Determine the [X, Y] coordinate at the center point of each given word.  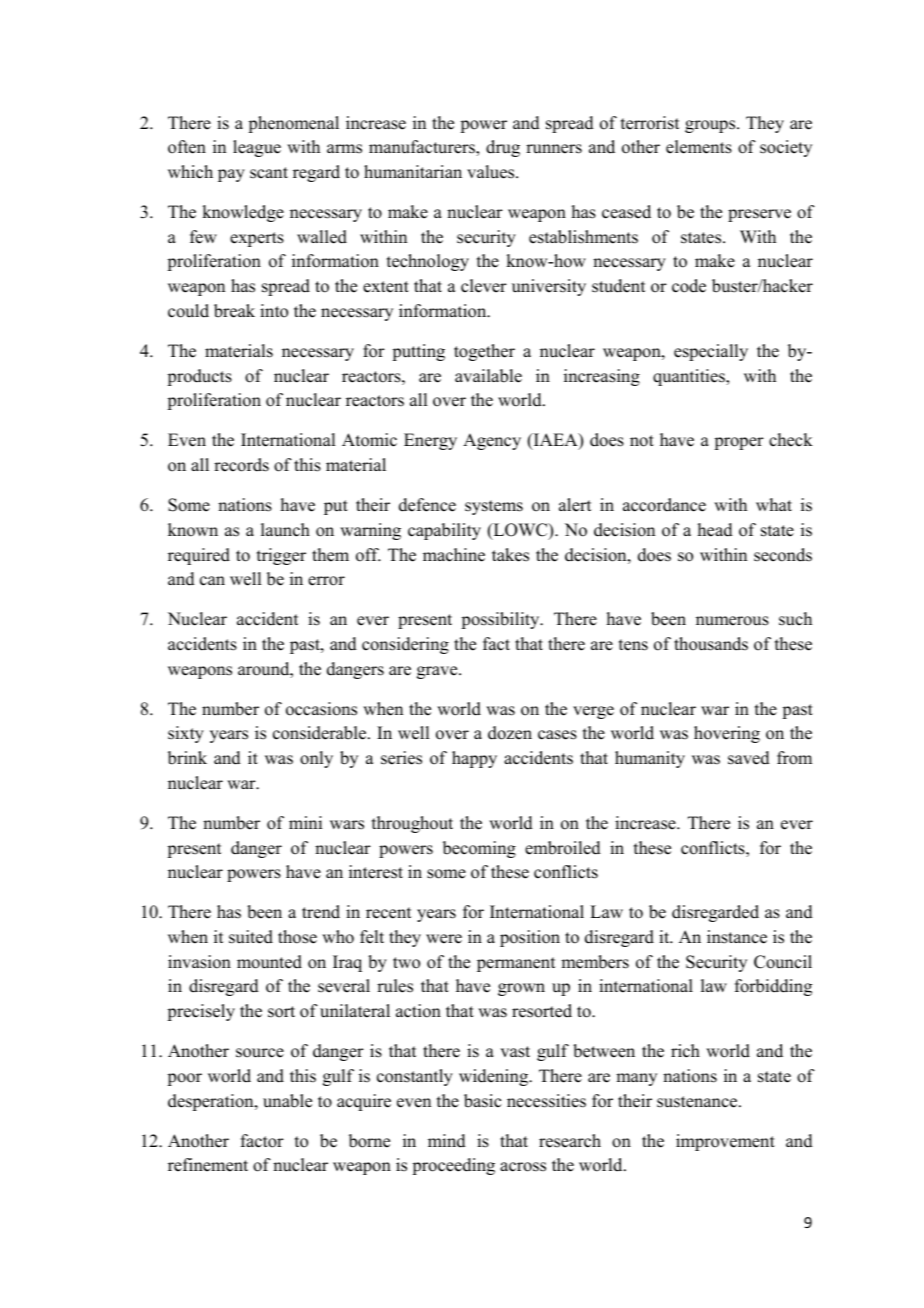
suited [251, 937]
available [488, 376]
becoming [479, 849]
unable [287, 1101]
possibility [501, 620]
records [241, 465]
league [257, 148]
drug [503, 148]
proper [739, 443]
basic [482, 1101]
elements [699, 147]
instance [737, 937]
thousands [711, 644]
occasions [321, 709]
